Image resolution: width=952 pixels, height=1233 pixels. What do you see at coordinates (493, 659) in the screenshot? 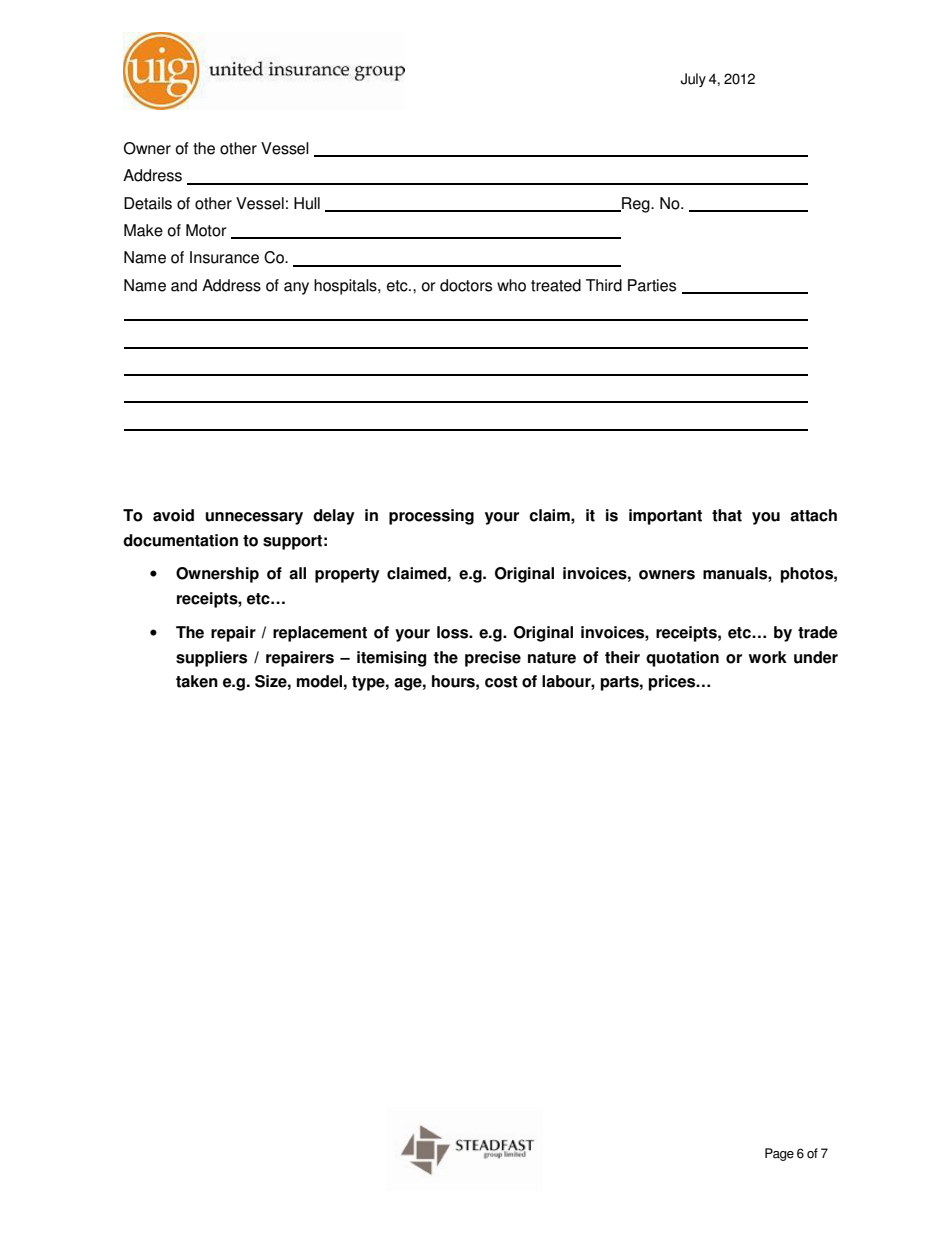
I see `precise` at bounding box center [493, 659].
